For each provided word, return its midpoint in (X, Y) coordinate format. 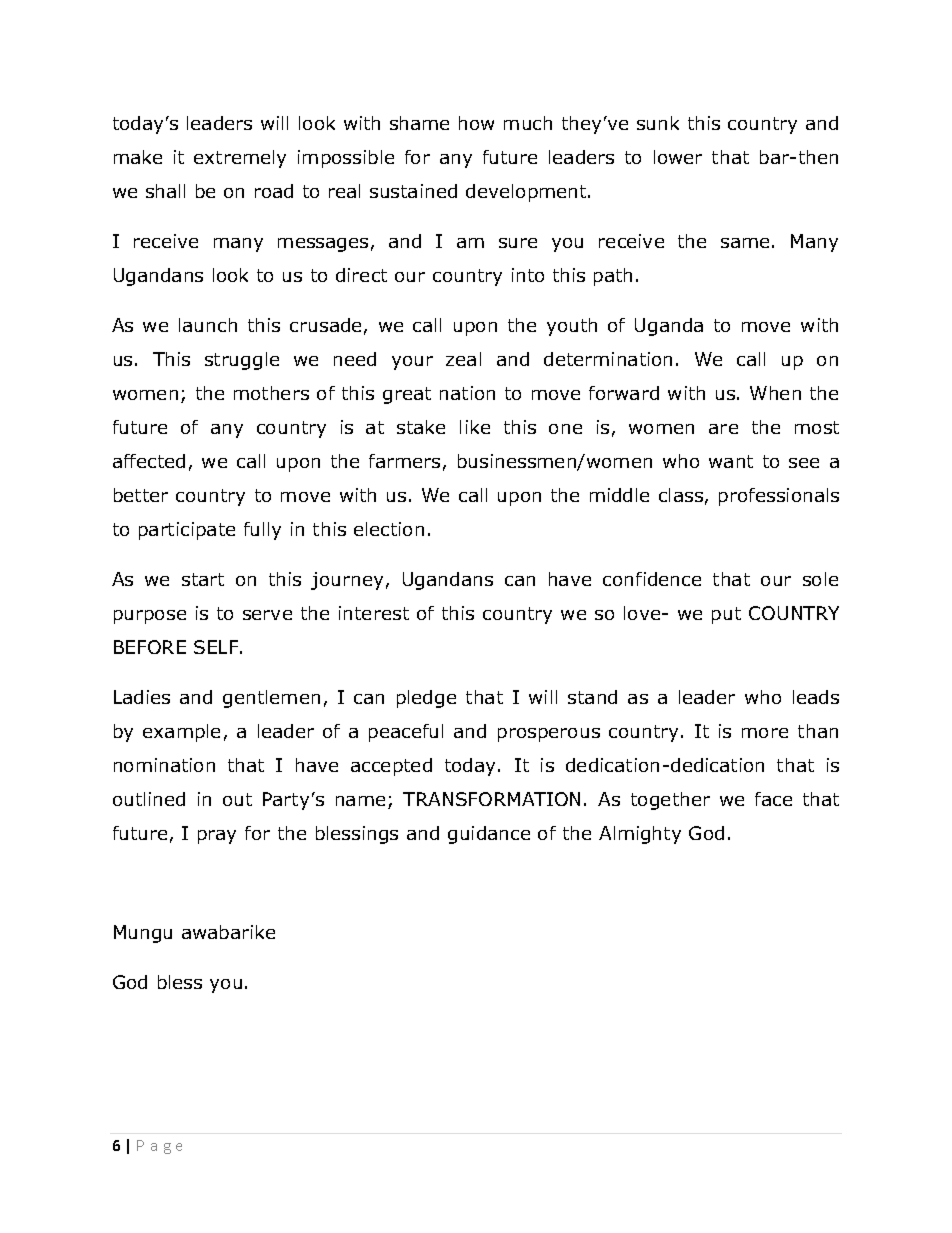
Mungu (143, 934)
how (476, 123)
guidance (489, 835)
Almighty (640, 835)
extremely (240, 159)
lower (678, 157)
